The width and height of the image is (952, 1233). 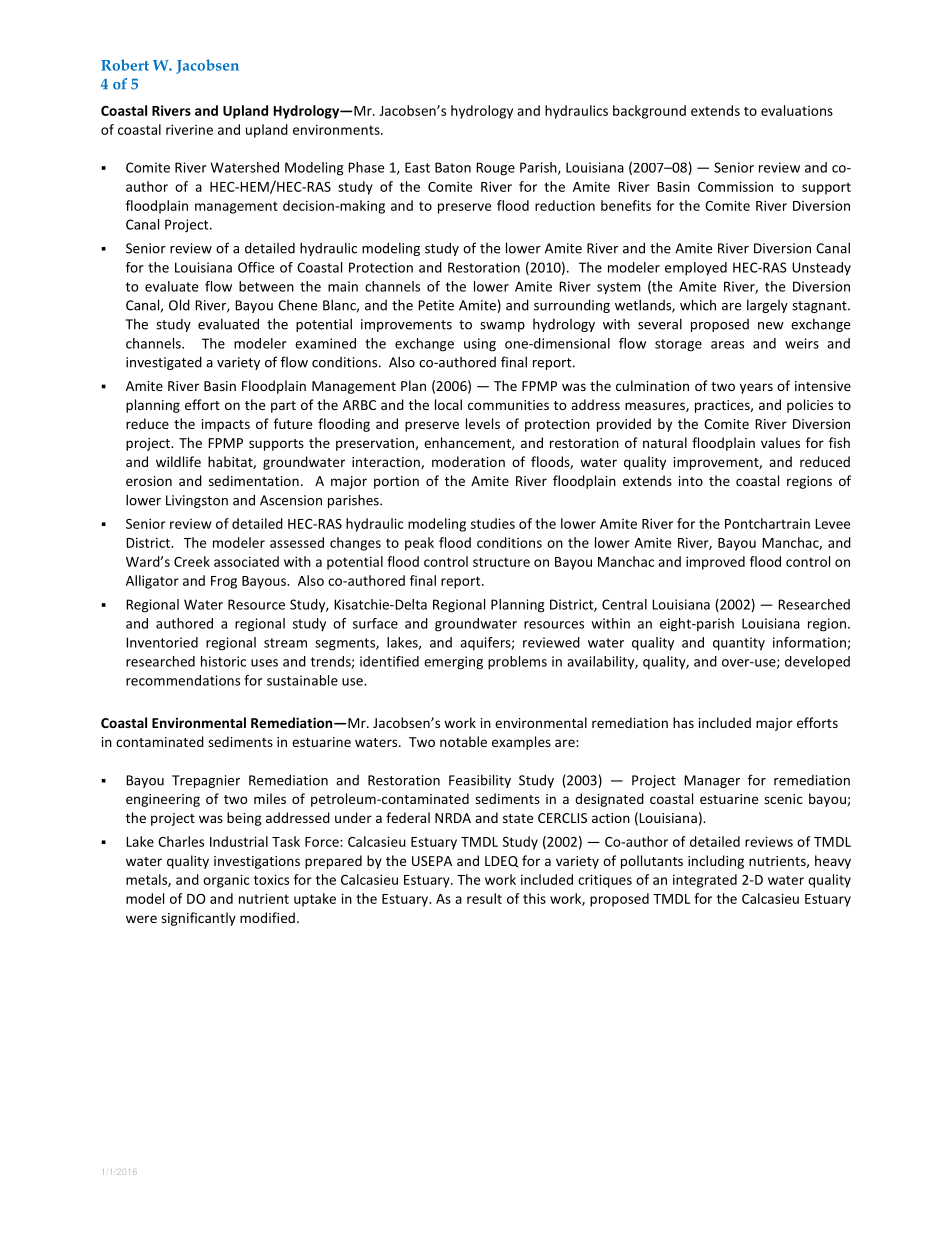 What do you see at coordinates (696, 269) in the image?
I see `employed` at bounding box center [696, 269].
